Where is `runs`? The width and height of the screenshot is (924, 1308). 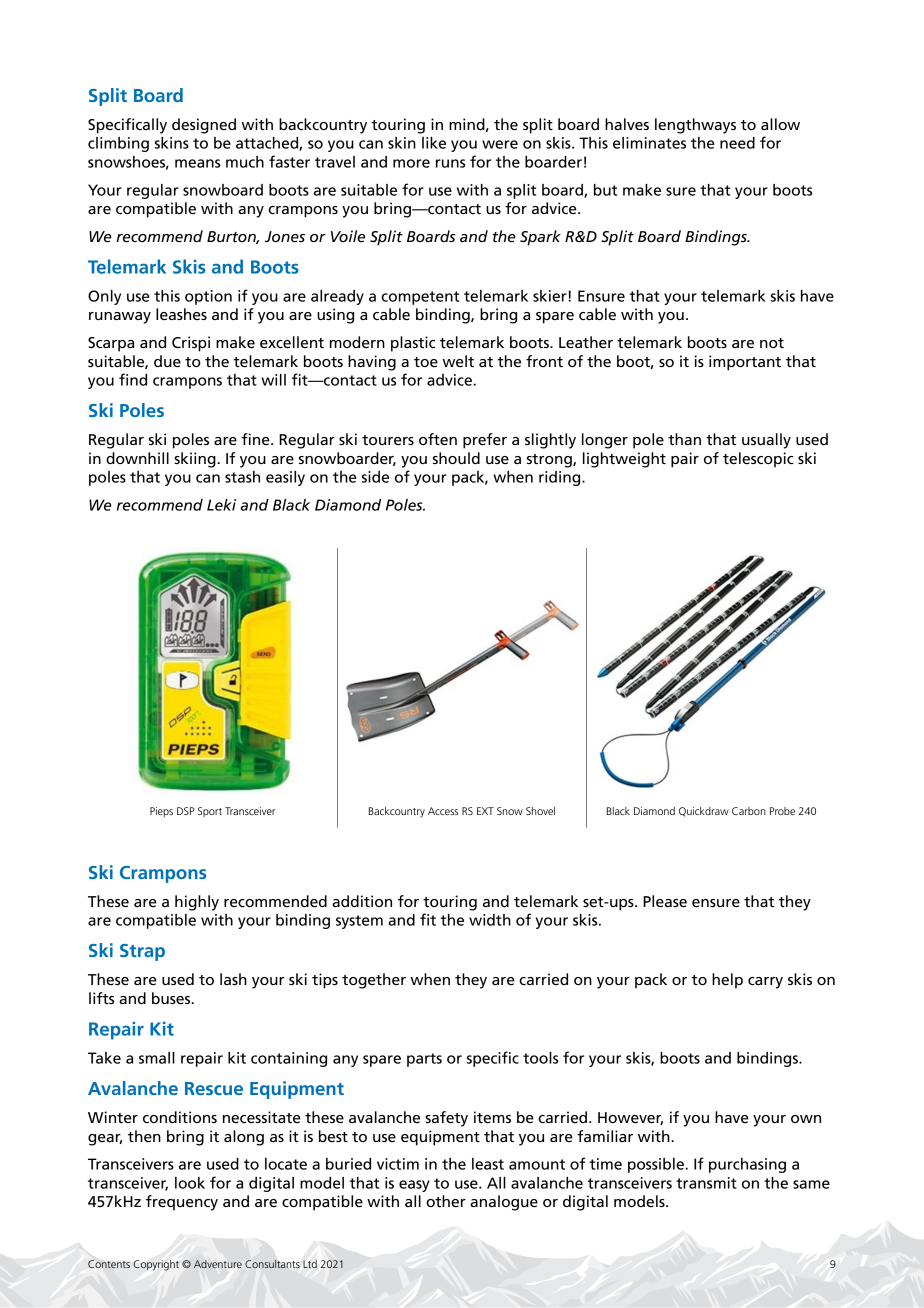
runs is located at coordinates (450, 163).
